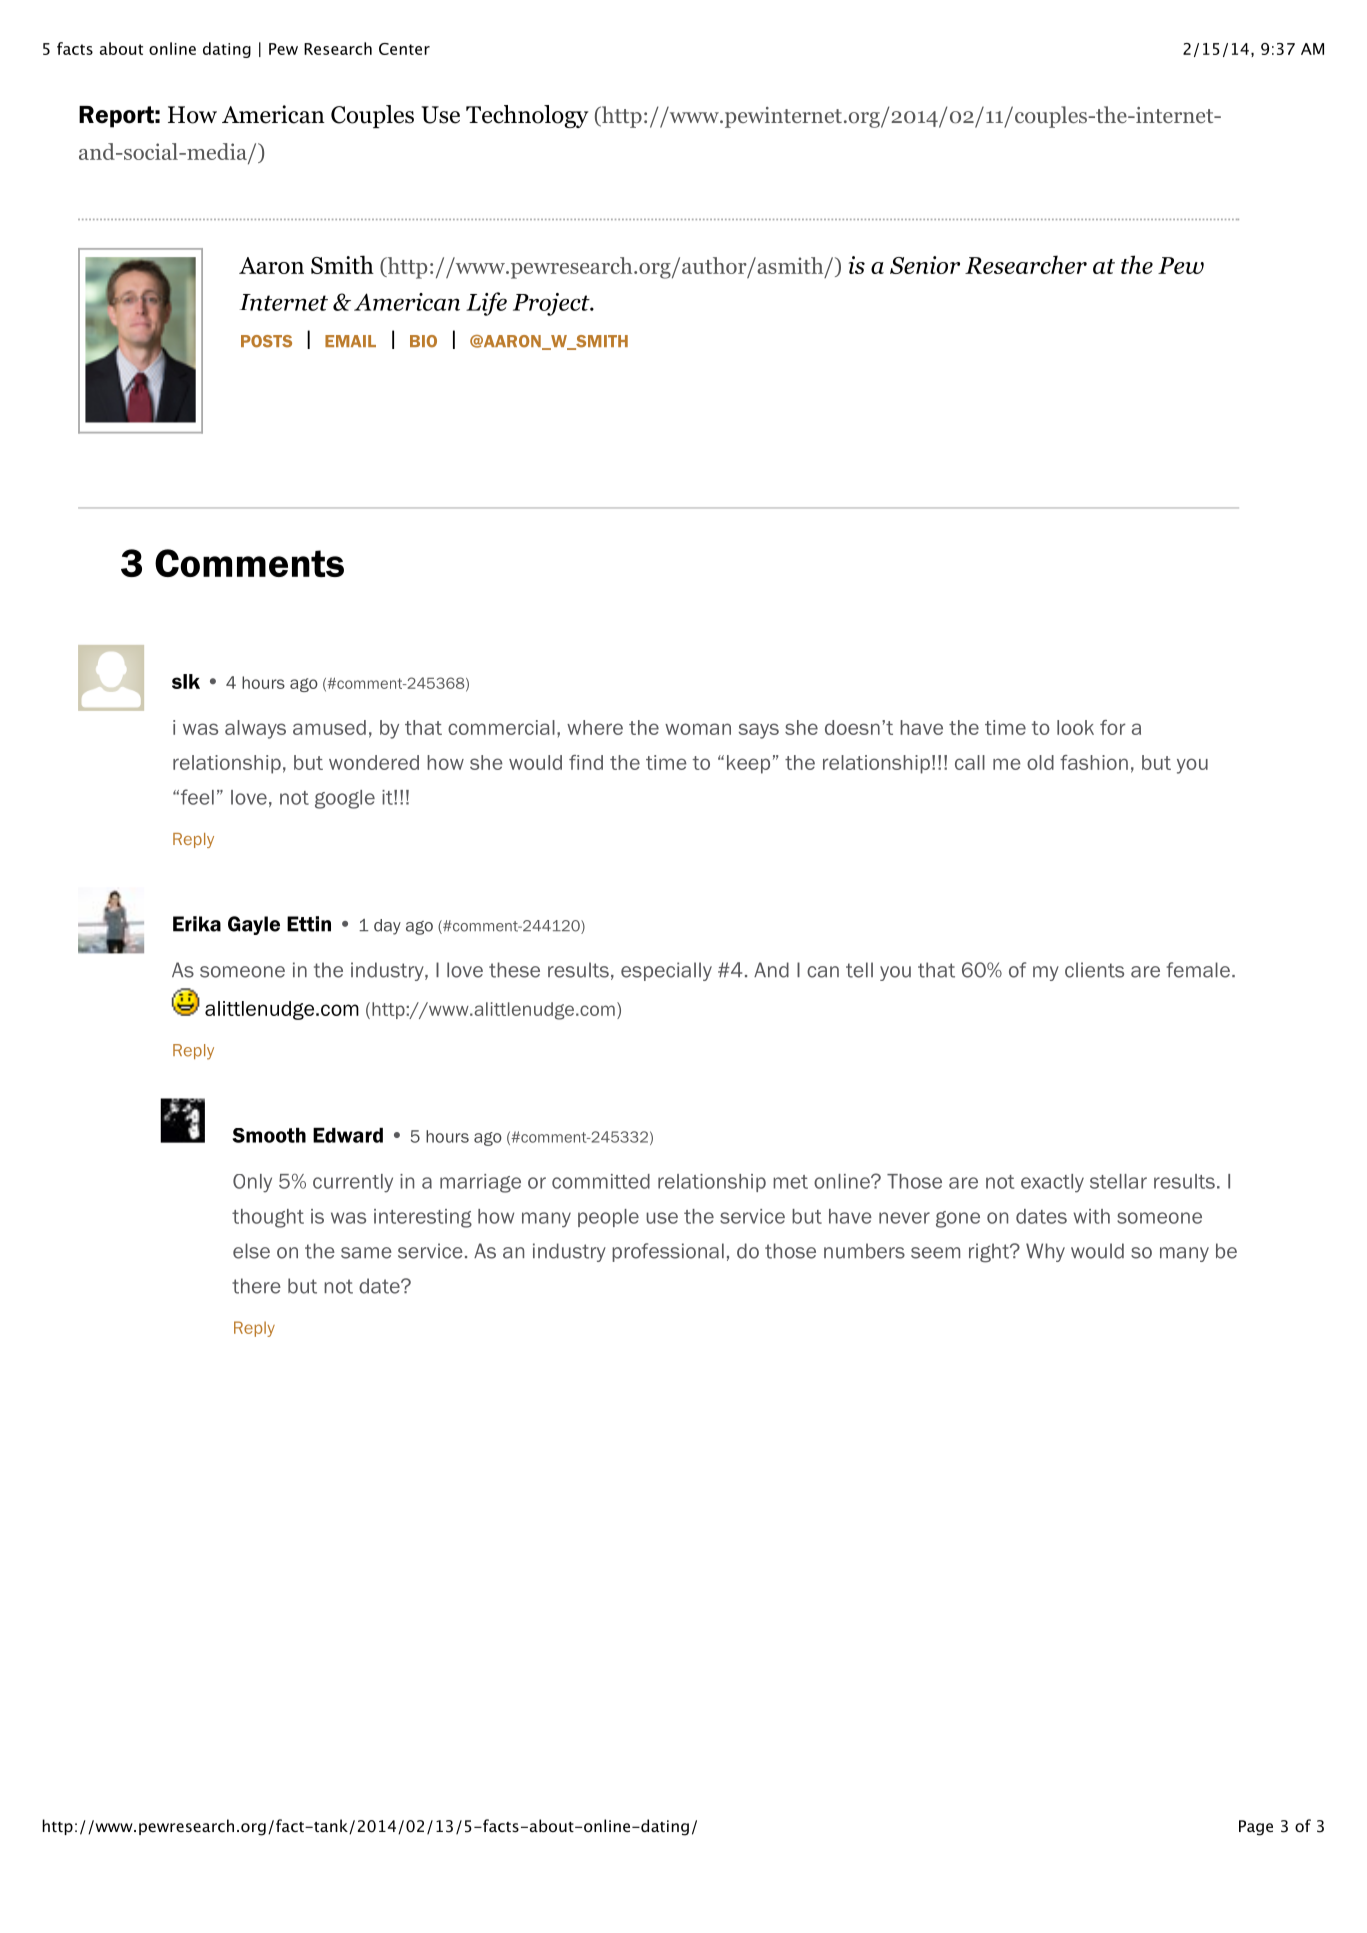 The image size is (1367, 1933). Describe the element at coordinates (527, 116) in the document. I see `Technology` at that location.
